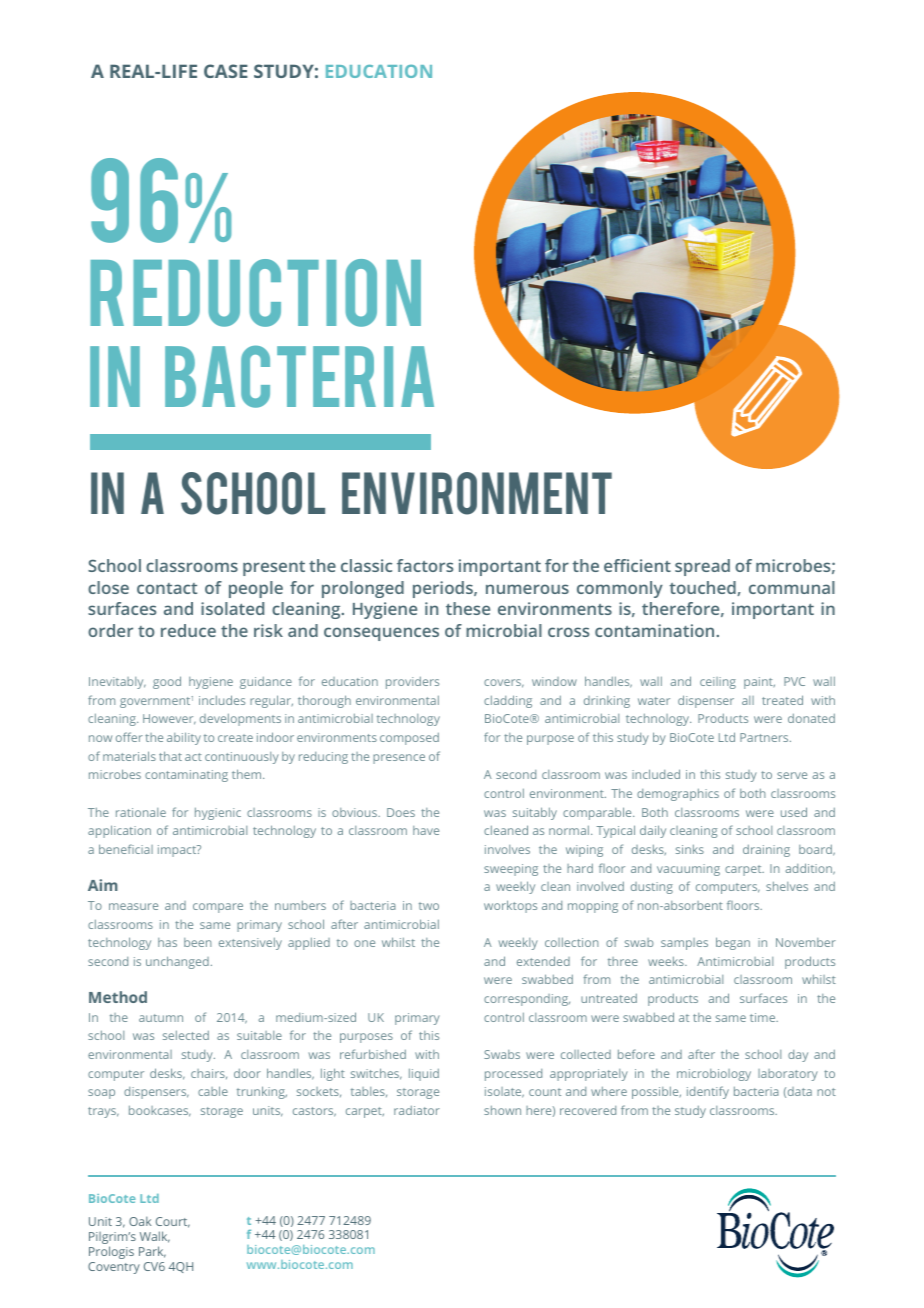  I want to click on began, so click(733, 943).
